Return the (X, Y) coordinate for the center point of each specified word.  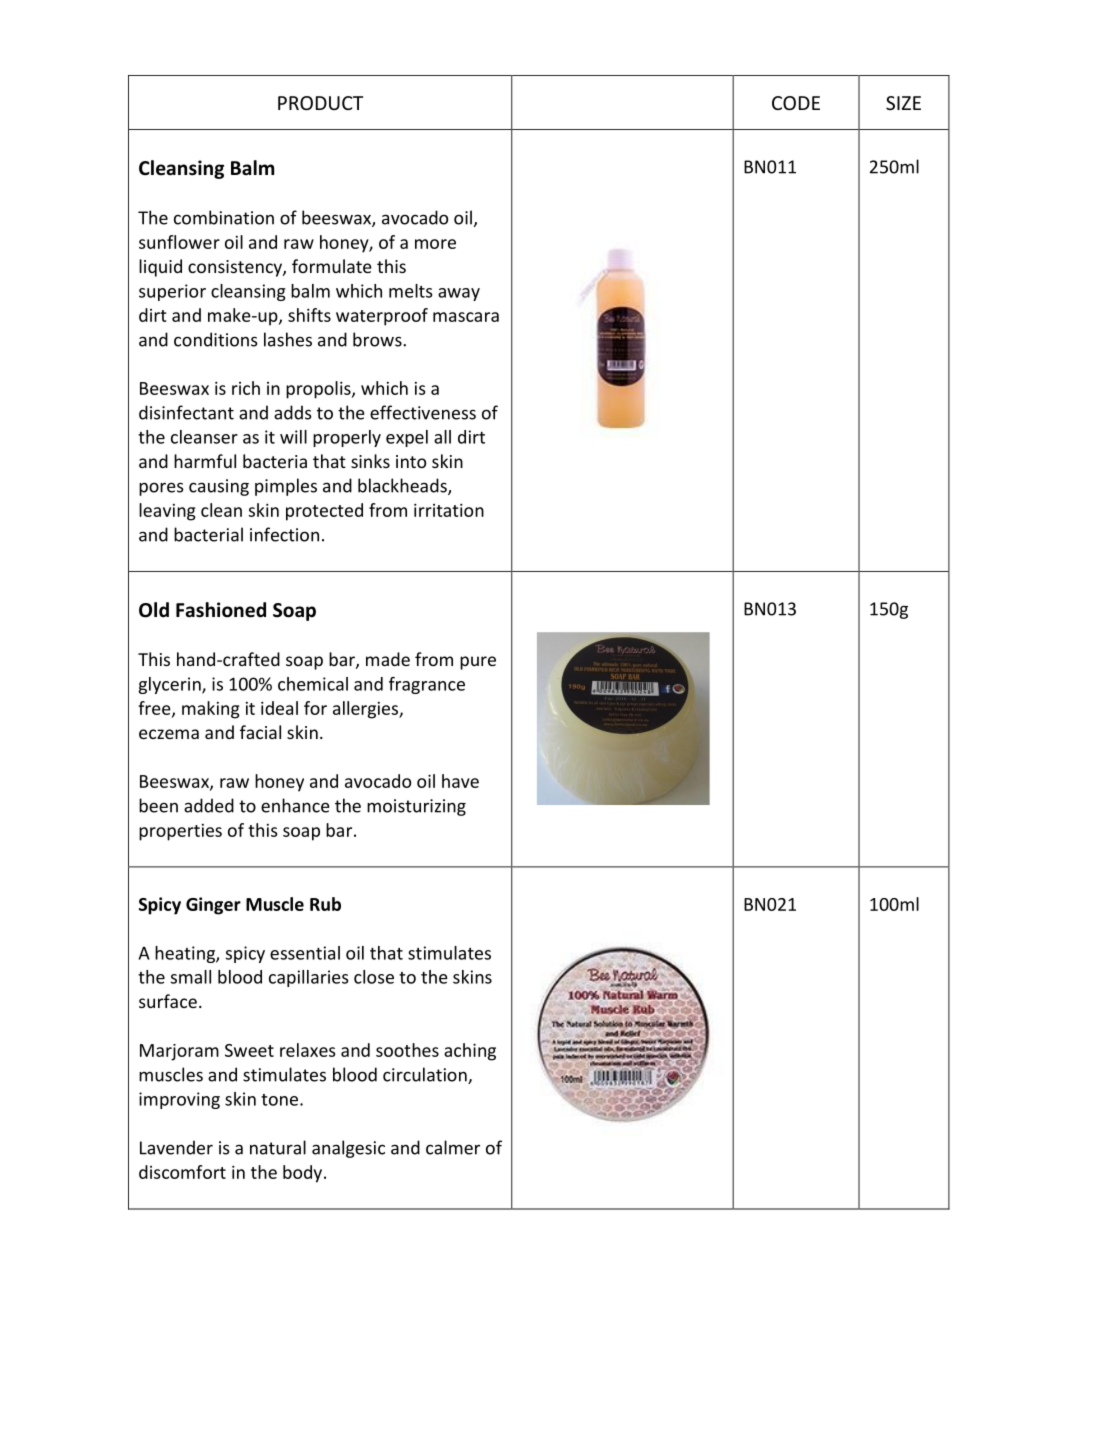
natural (278, 1147)
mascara (466, 317)
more (435, 244)
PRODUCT (320, 103)
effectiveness (423, 412)
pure (478, 663)
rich (246, 388)
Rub (325, 904)
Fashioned (221, 610)
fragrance (427, 685)
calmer (453, 1147)
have (460, 781)
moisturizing (416, 807)
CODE (796, 103)
